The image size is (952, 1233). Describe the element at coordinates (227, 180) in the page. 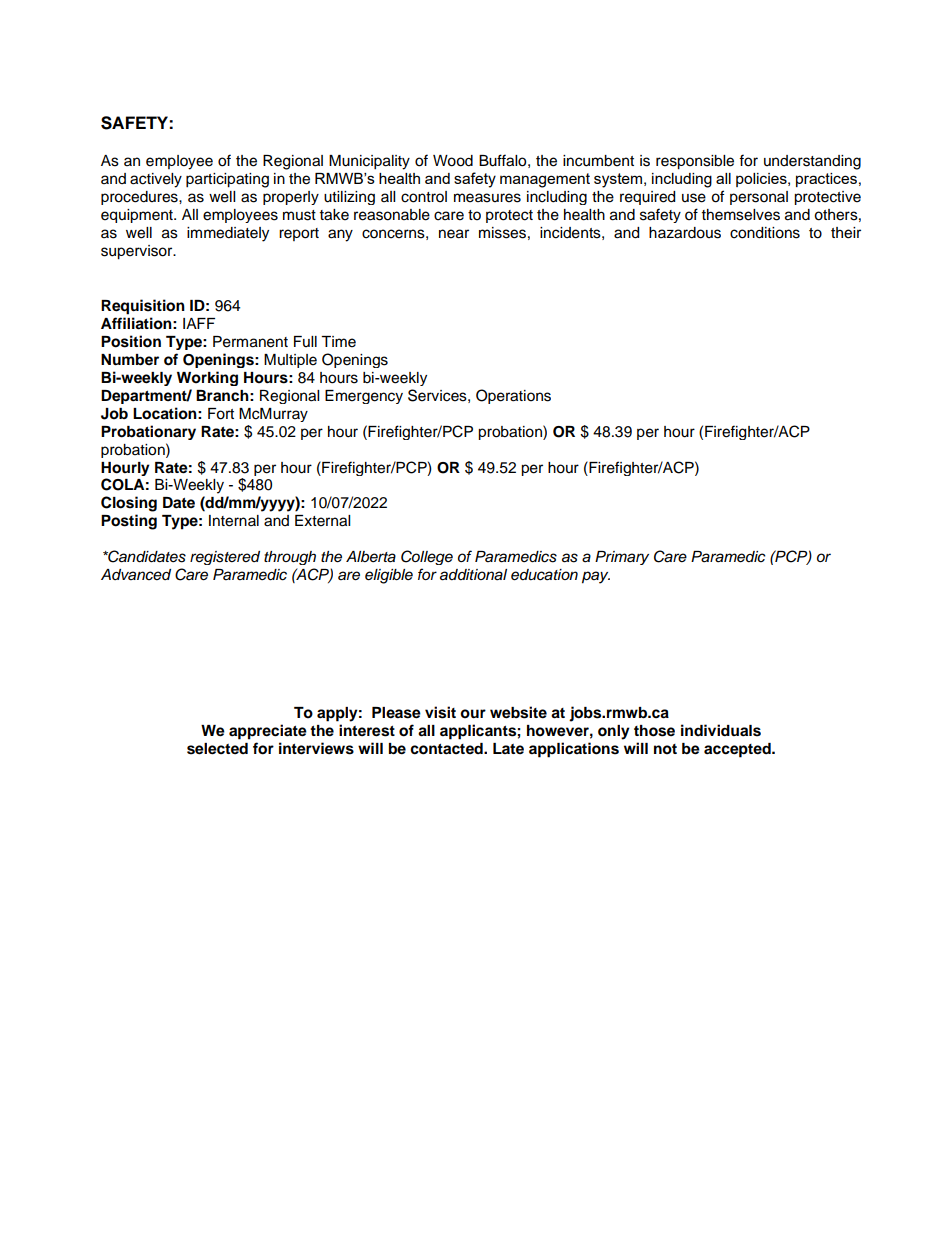

I see `participating` at that location.
